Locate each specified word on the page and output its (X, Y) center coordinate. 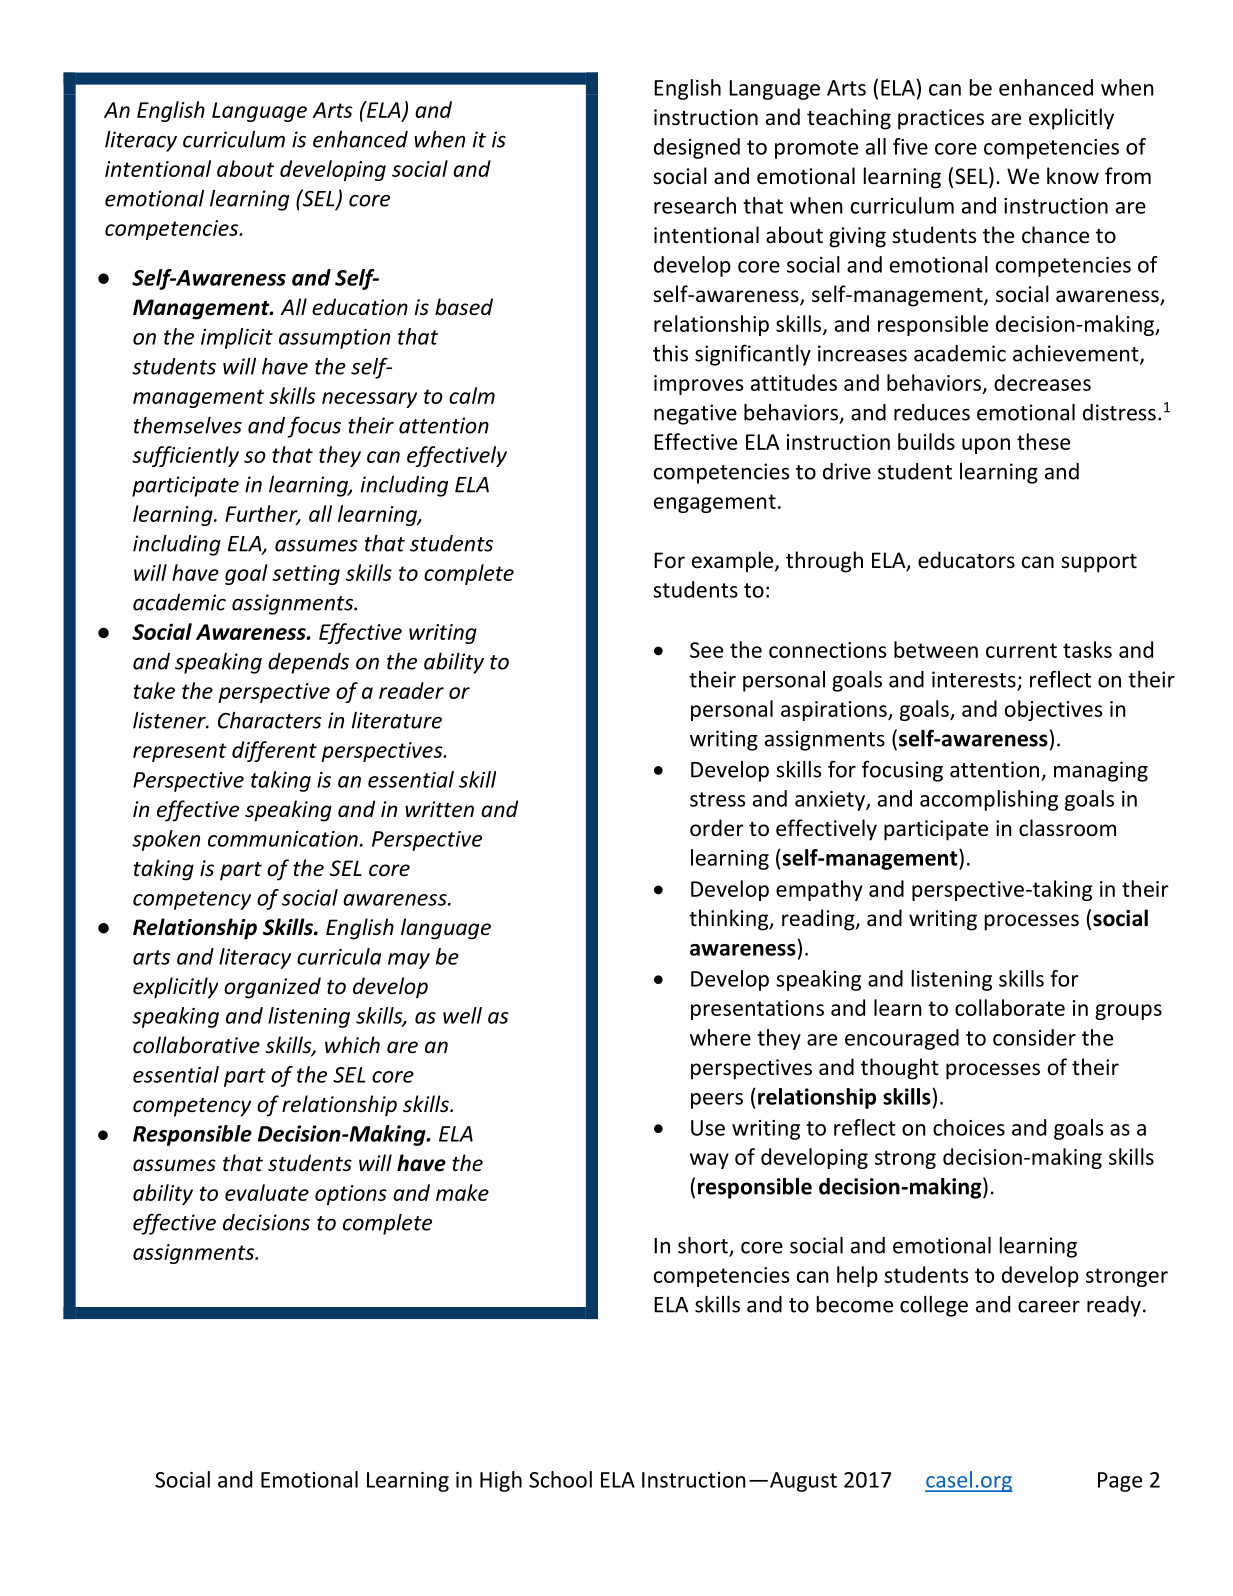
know (1073, 176)
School (560, 1479)
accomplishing (989, 800)
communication (283, 839)
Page (1120, 1482)
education (360, 307)
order (717, 828)
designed (697, 148)
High (501, 1481)
